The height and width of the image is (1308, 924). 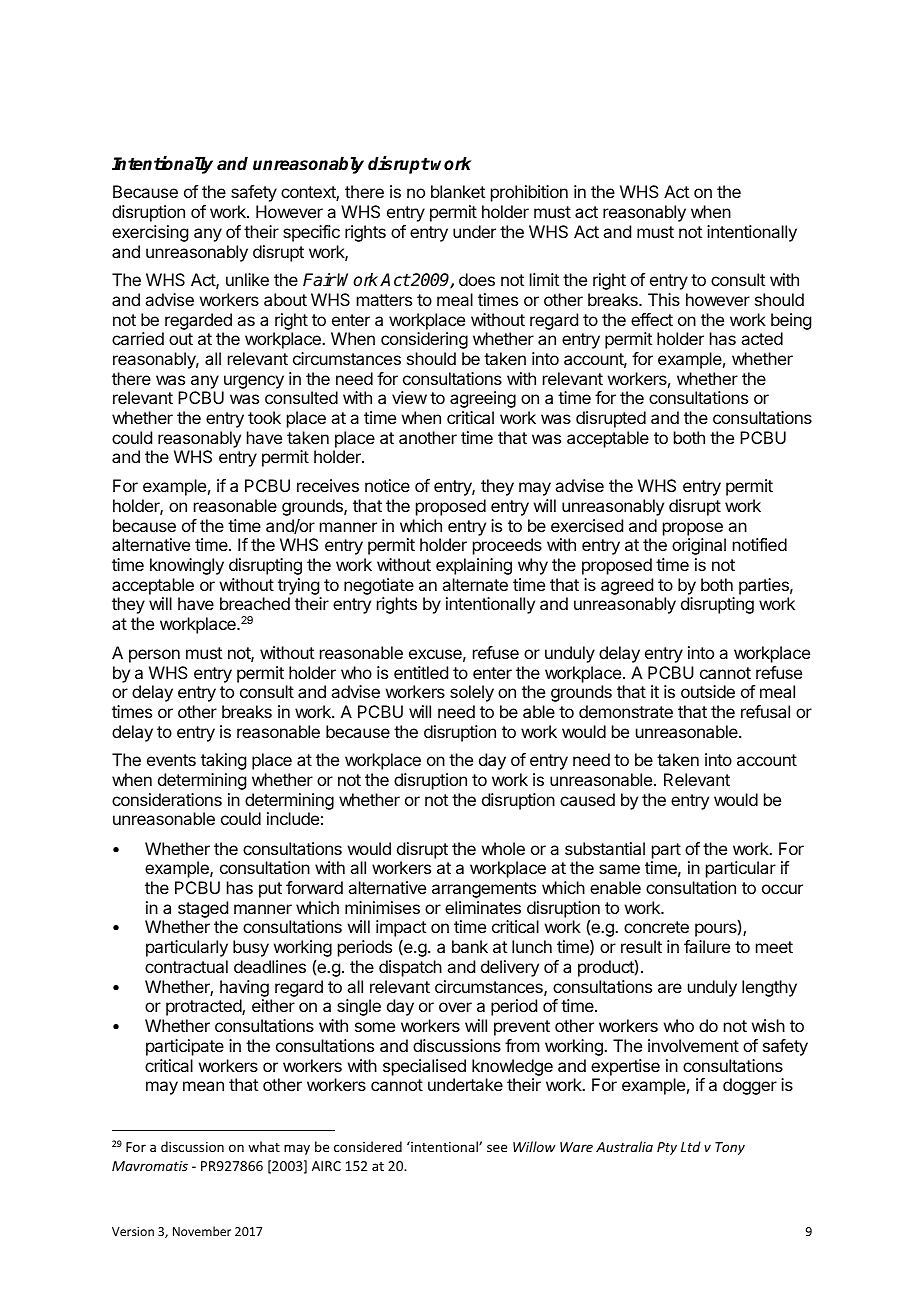 I want to click on This, so click(x=664, y=299).
